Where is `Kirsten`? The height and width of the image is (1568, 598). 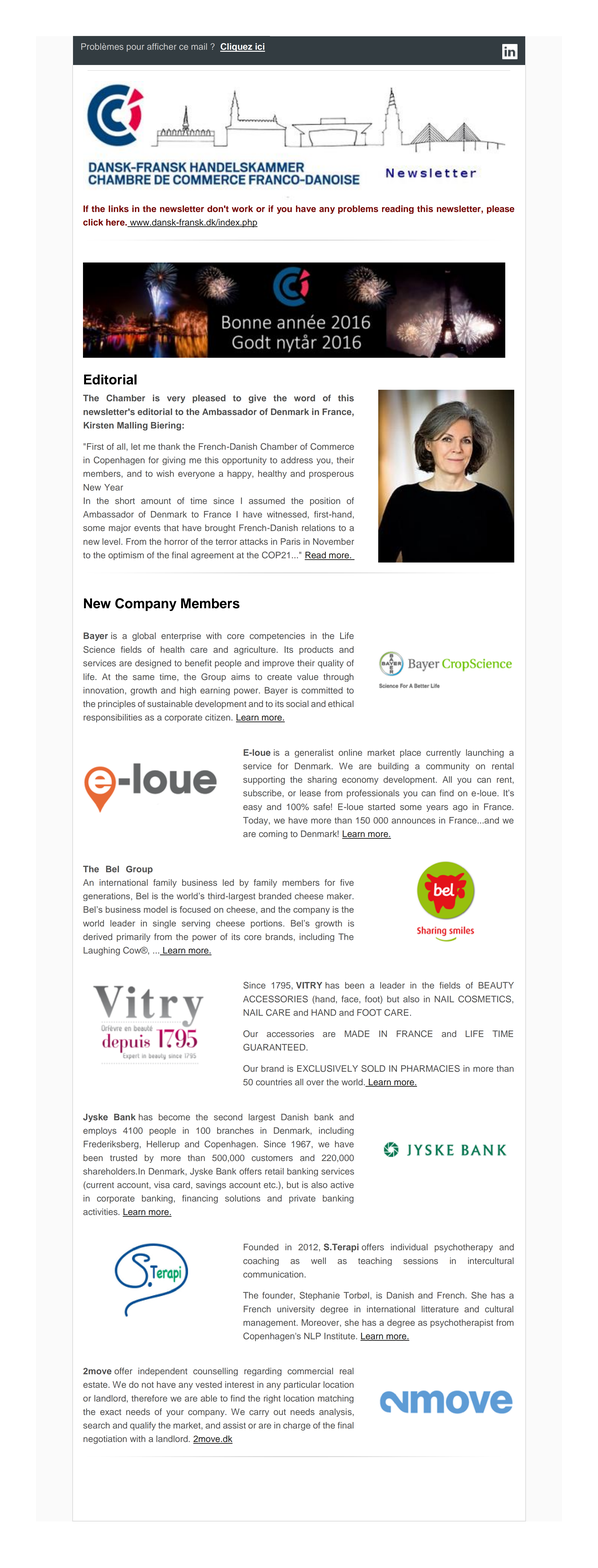 Kirsten is located at coordinates (99, 425).
